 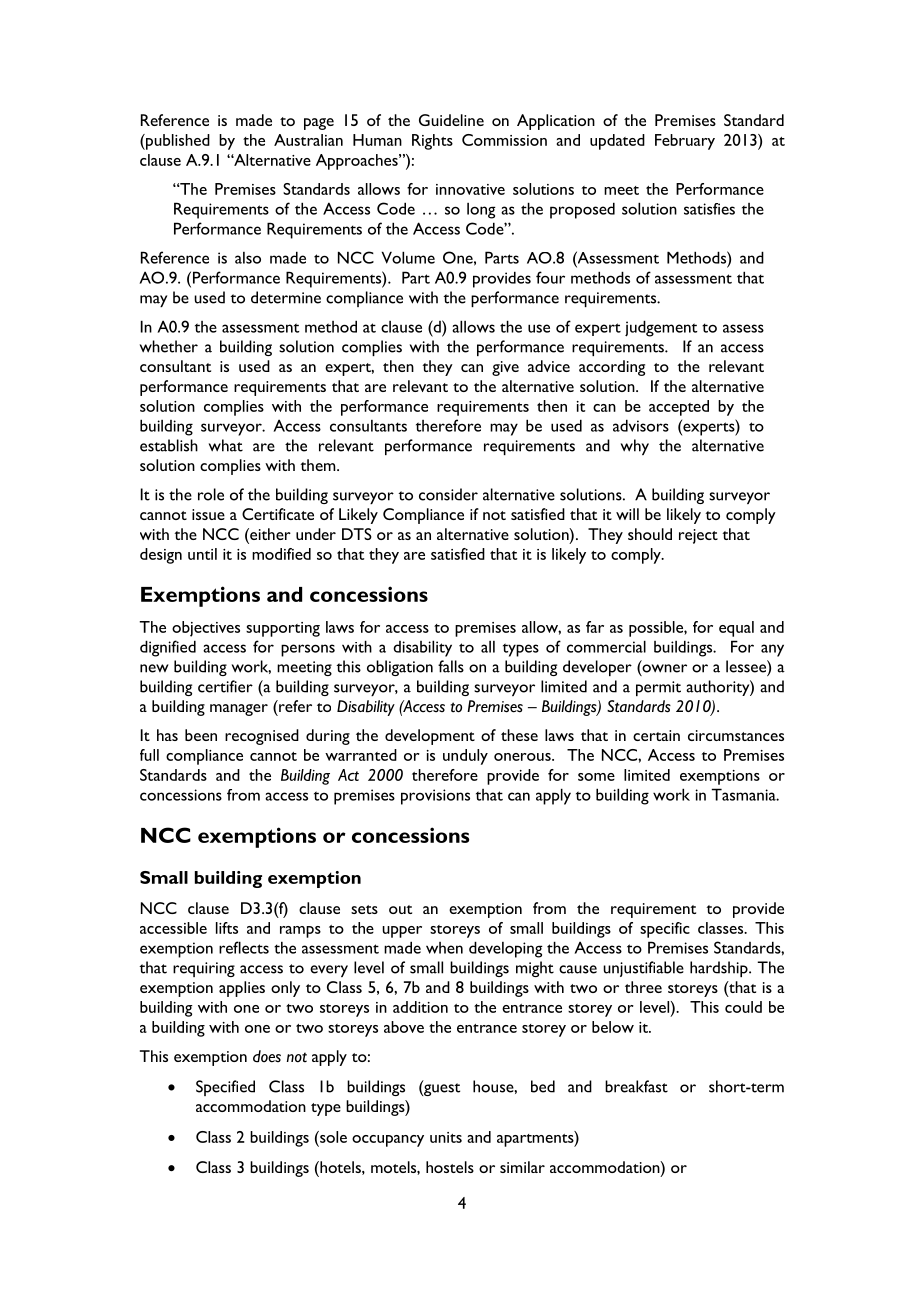 What do you see at coordinates (451, 666) in the screenshot?
I see `falls` at bounding box center [451, 666].
